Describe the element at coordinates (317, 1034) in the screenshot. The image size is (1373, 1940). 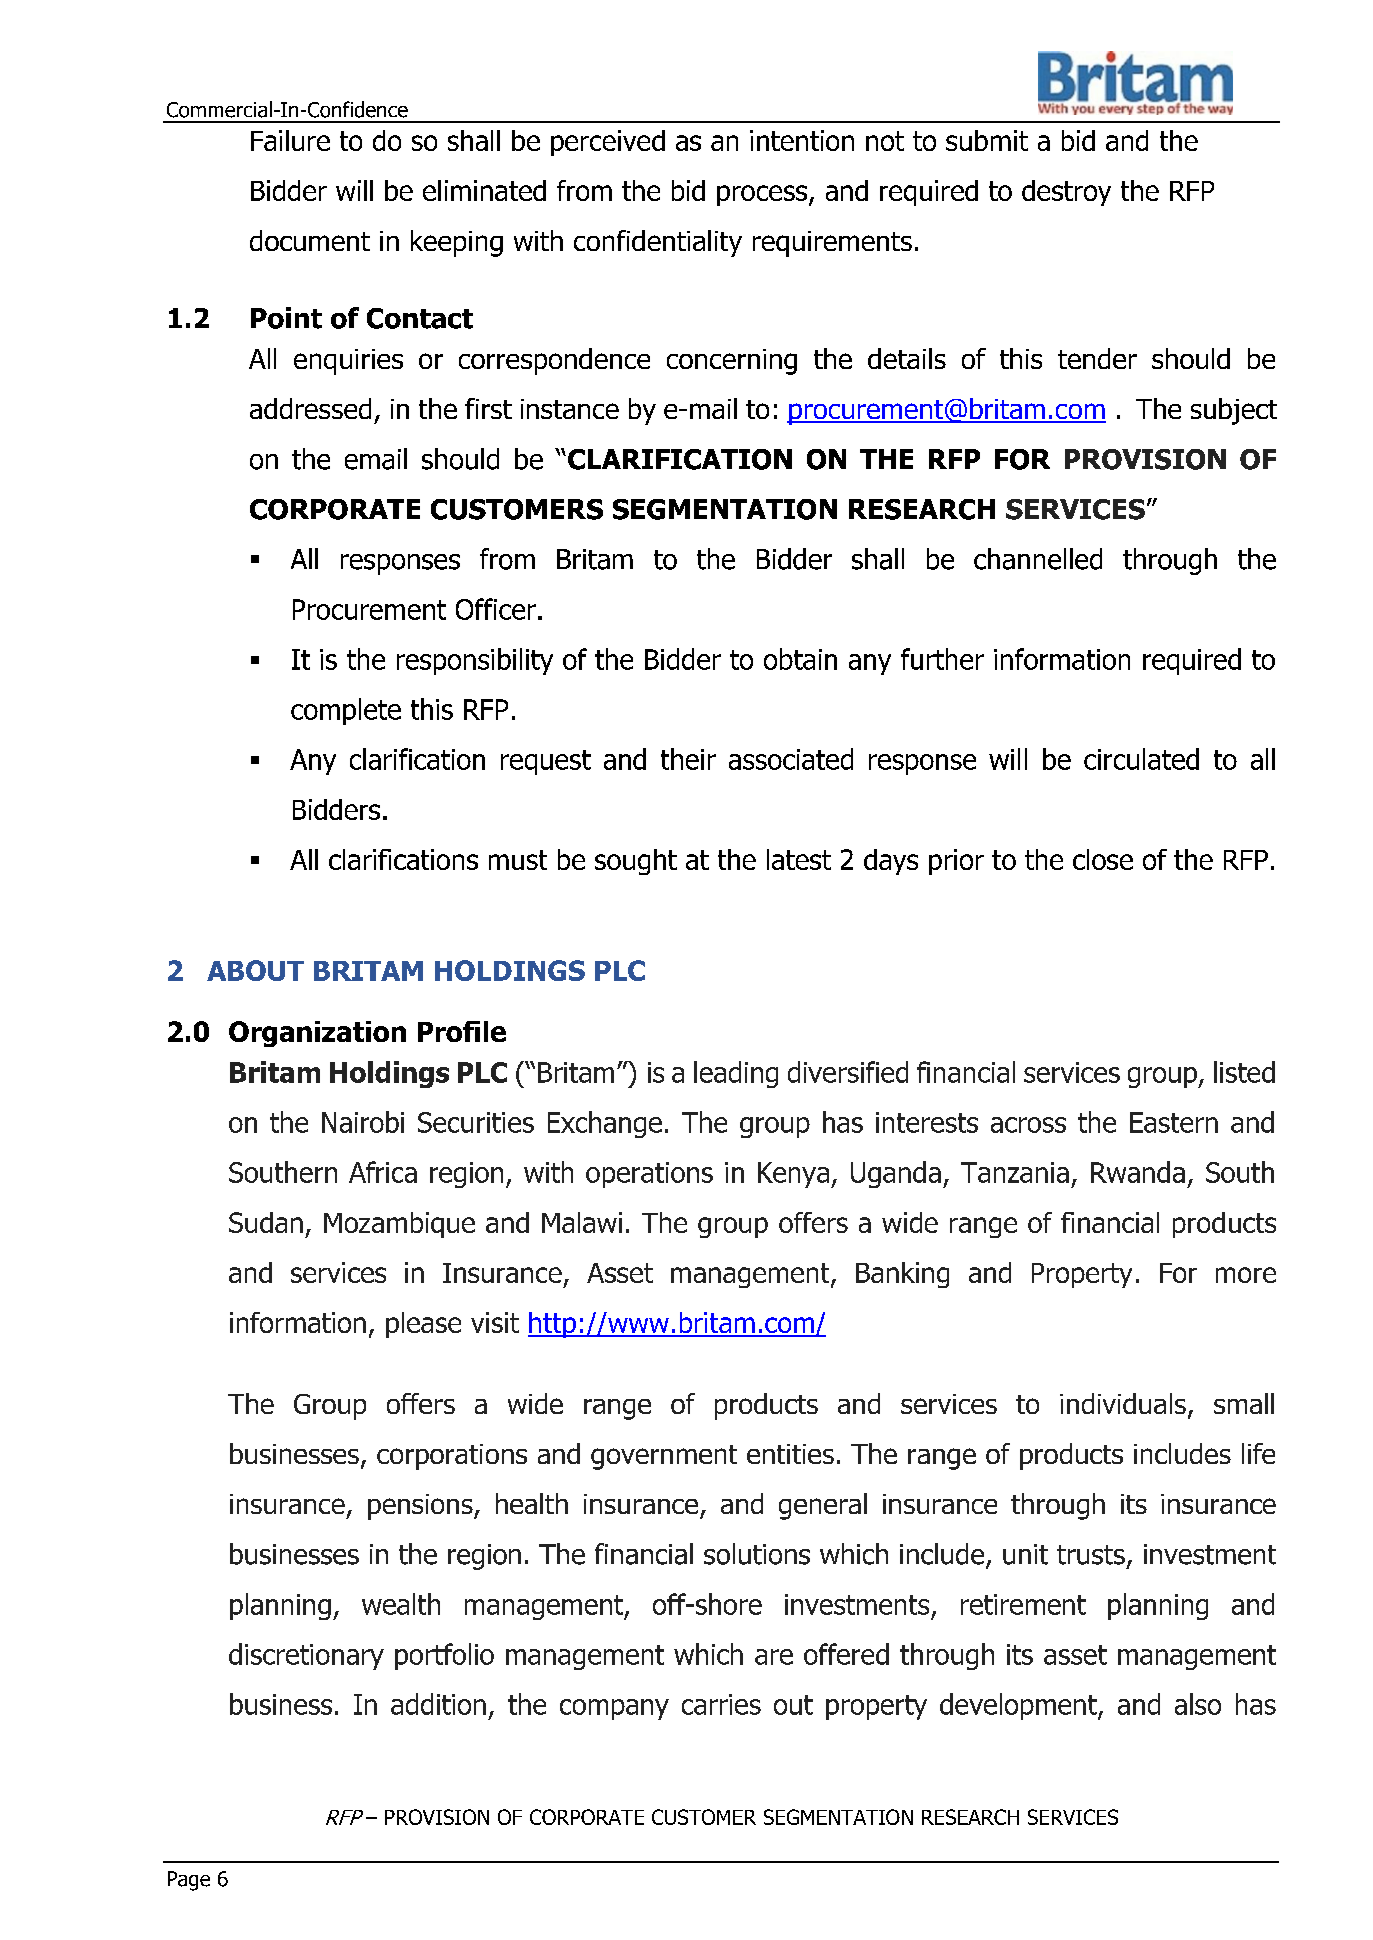
I see `Organization` at that location.
